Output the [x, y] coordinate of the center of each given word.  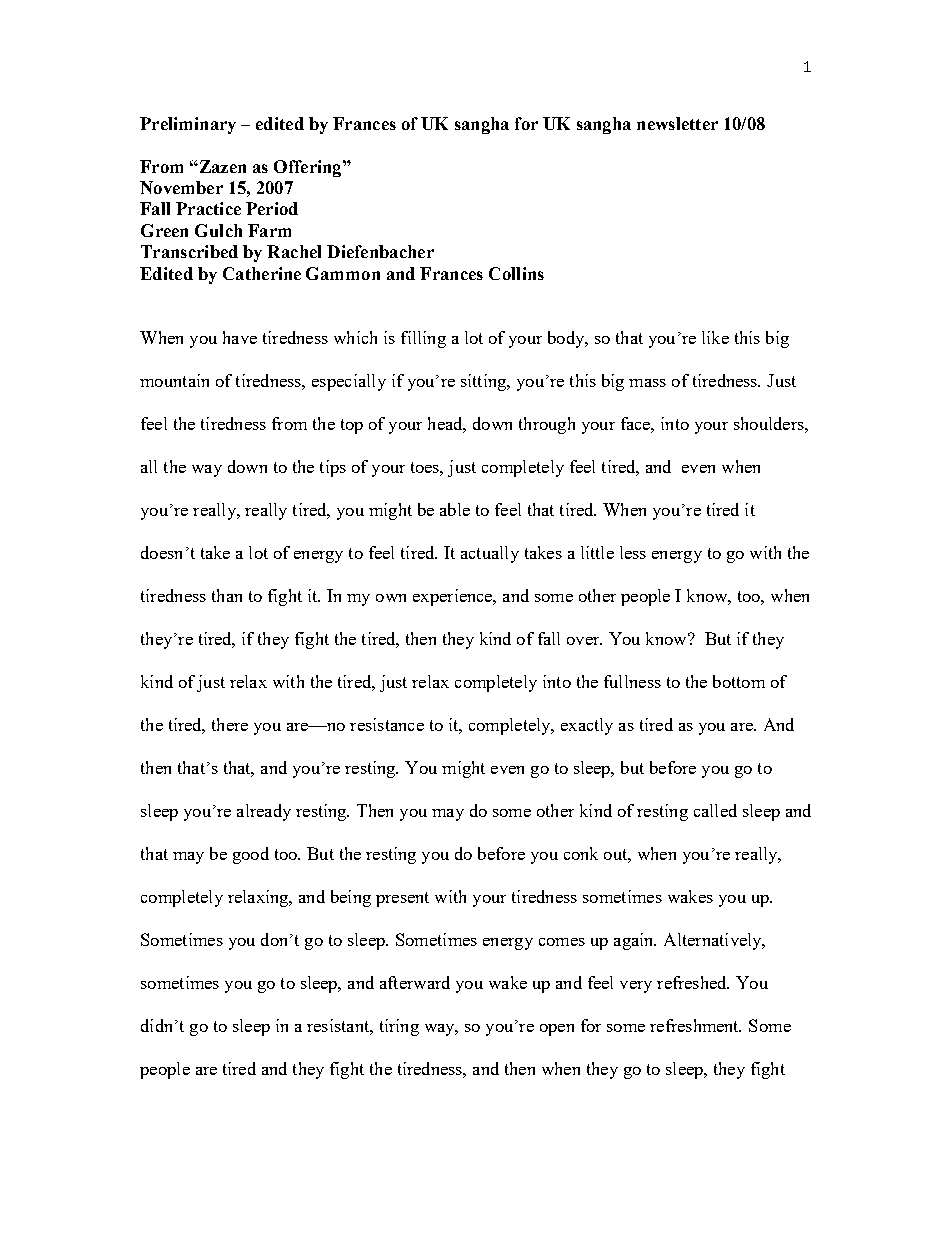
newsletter [677, 123]
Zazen [221, 166]
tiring [399, 1027]
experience [454, 597]
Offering [309, 168]
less [633, 552]
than [227, 595]
